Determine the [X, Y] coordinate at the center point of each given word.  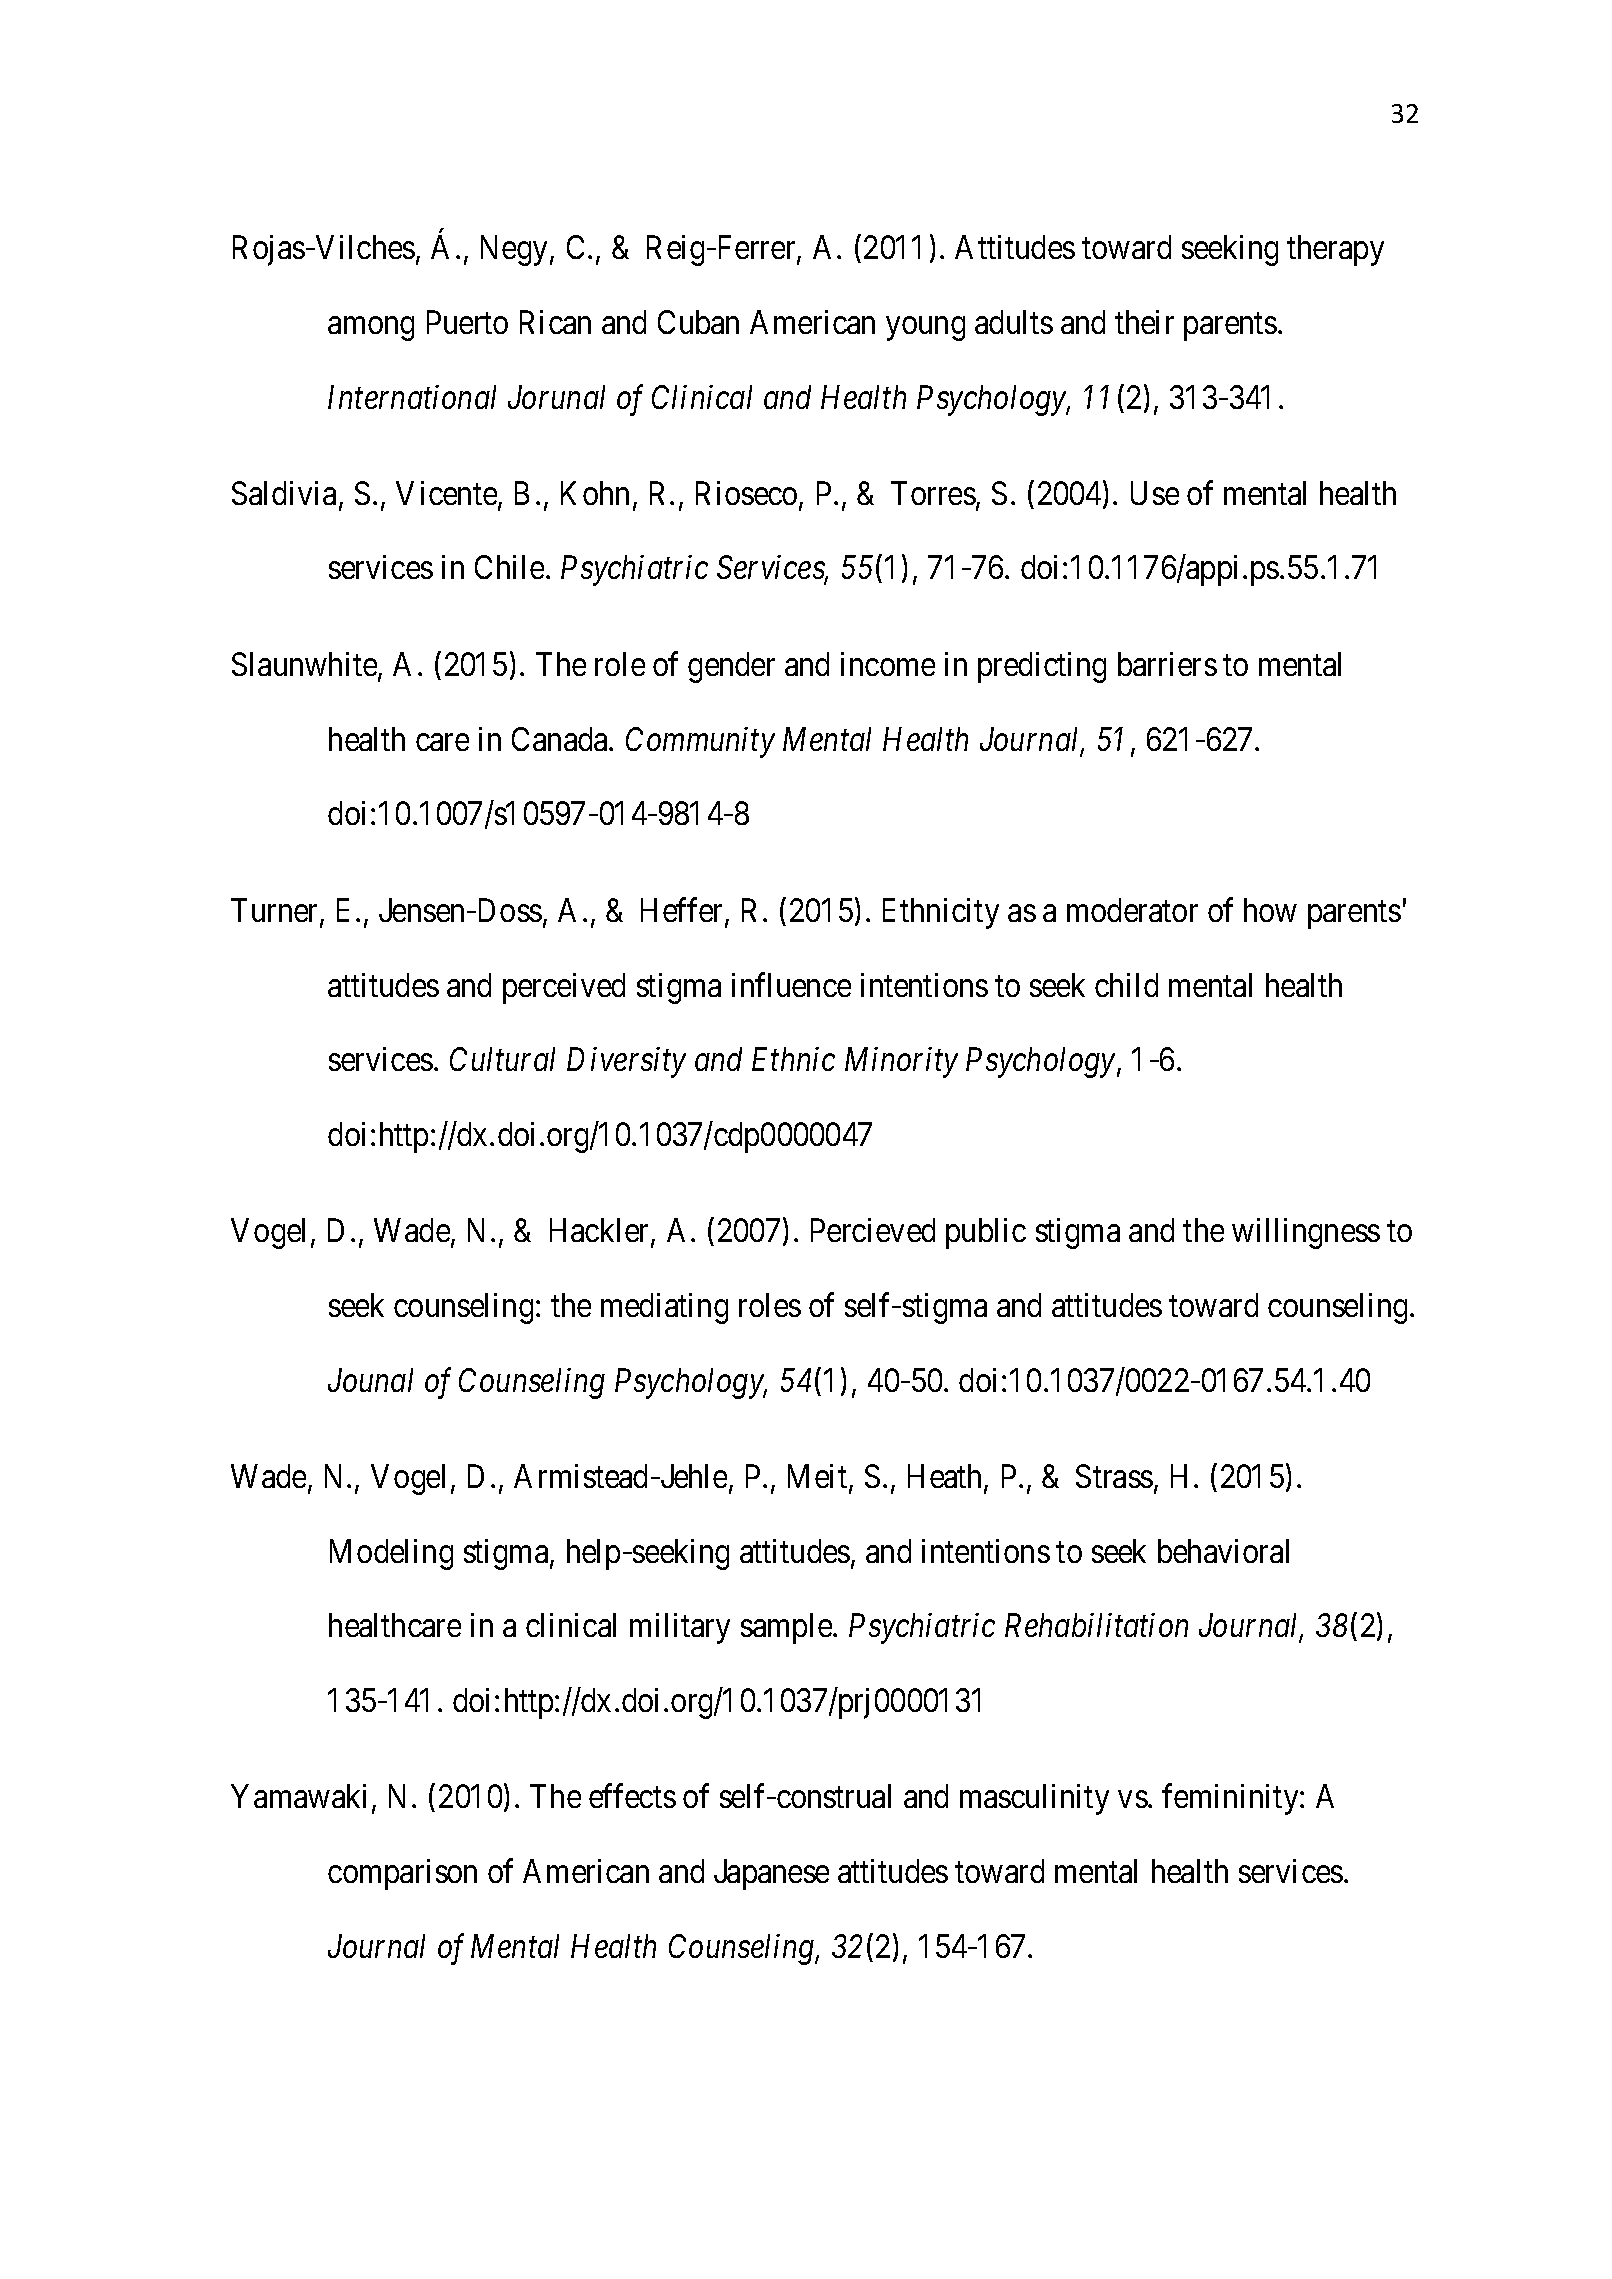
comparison [402, 1874]
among [371, 329]
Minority [901, 1063]
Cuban [698, 322]
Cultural [502, 1059]
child [1126, 985]
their [1144, 322]
